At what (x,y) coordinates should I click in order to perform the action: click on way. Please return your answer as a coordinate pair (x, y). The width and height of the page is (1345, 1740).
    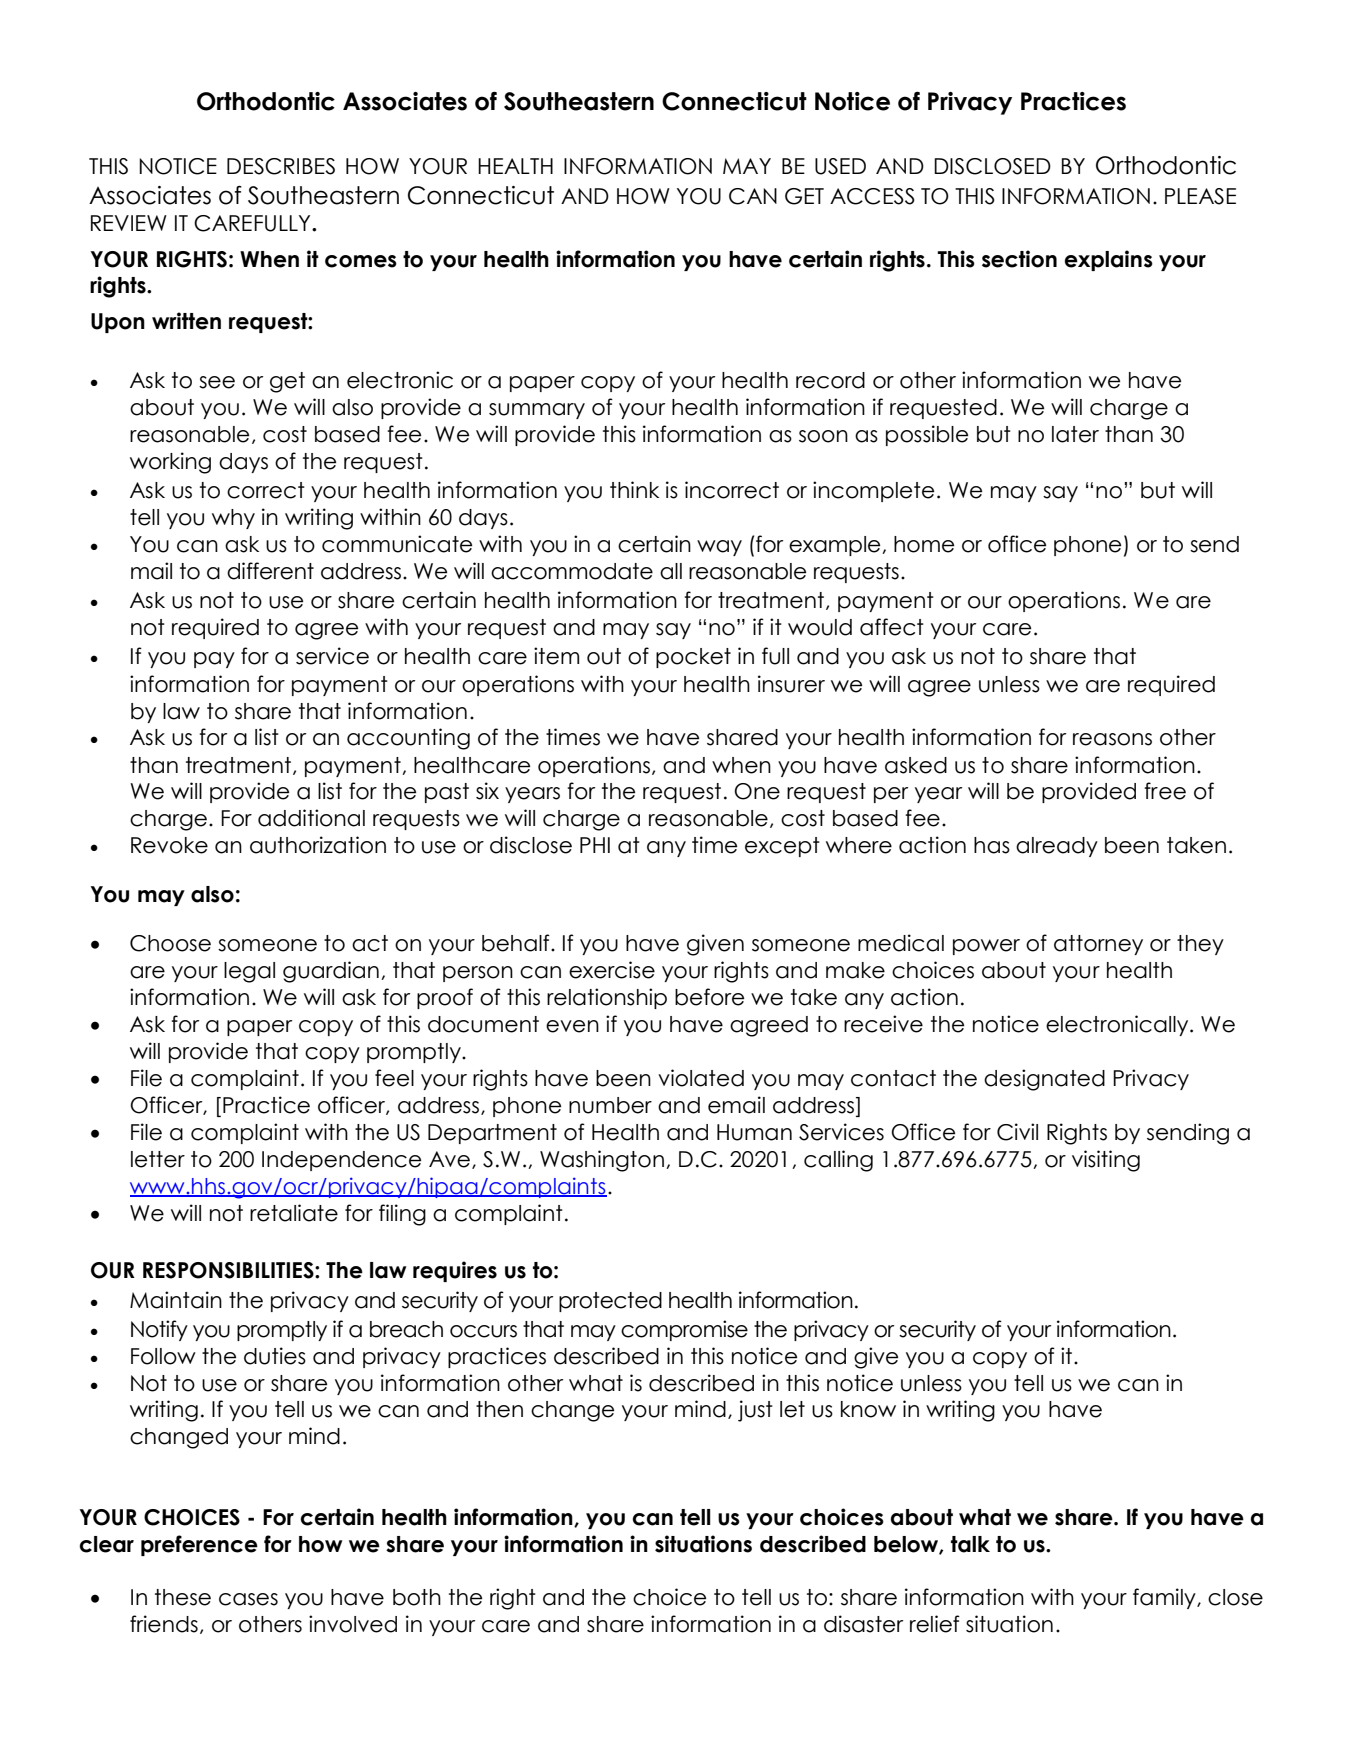
    Looking at the image, I should click on (719, 548).
